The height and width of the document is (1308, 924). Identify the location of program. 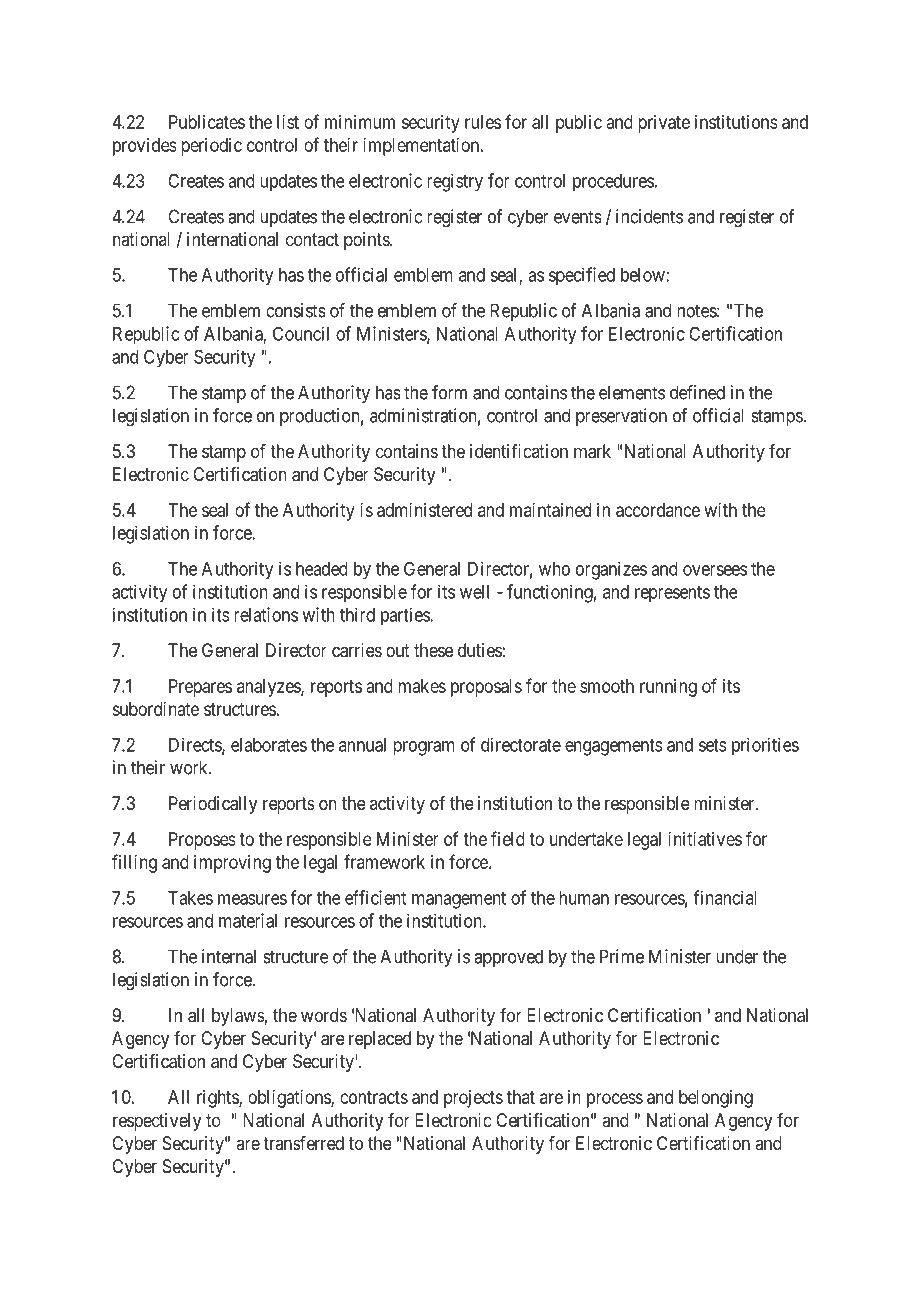
(424, 748).
